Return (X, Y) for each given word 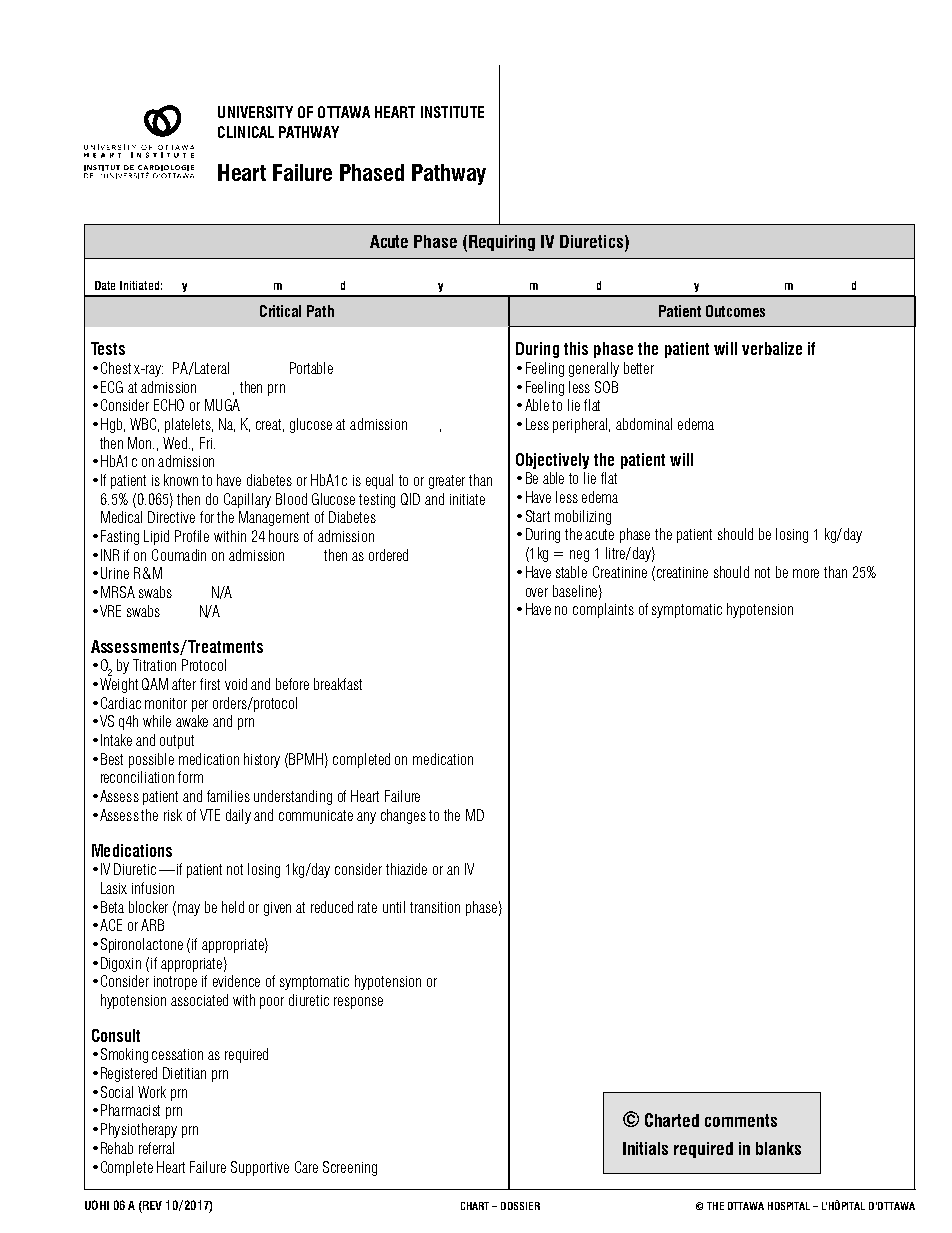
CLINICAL (246, 132)
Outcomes (735, 311)
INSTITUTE (452, 112)
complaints (603, 610)
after (184, 684)
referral (156, 1148)
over (537, 592)
